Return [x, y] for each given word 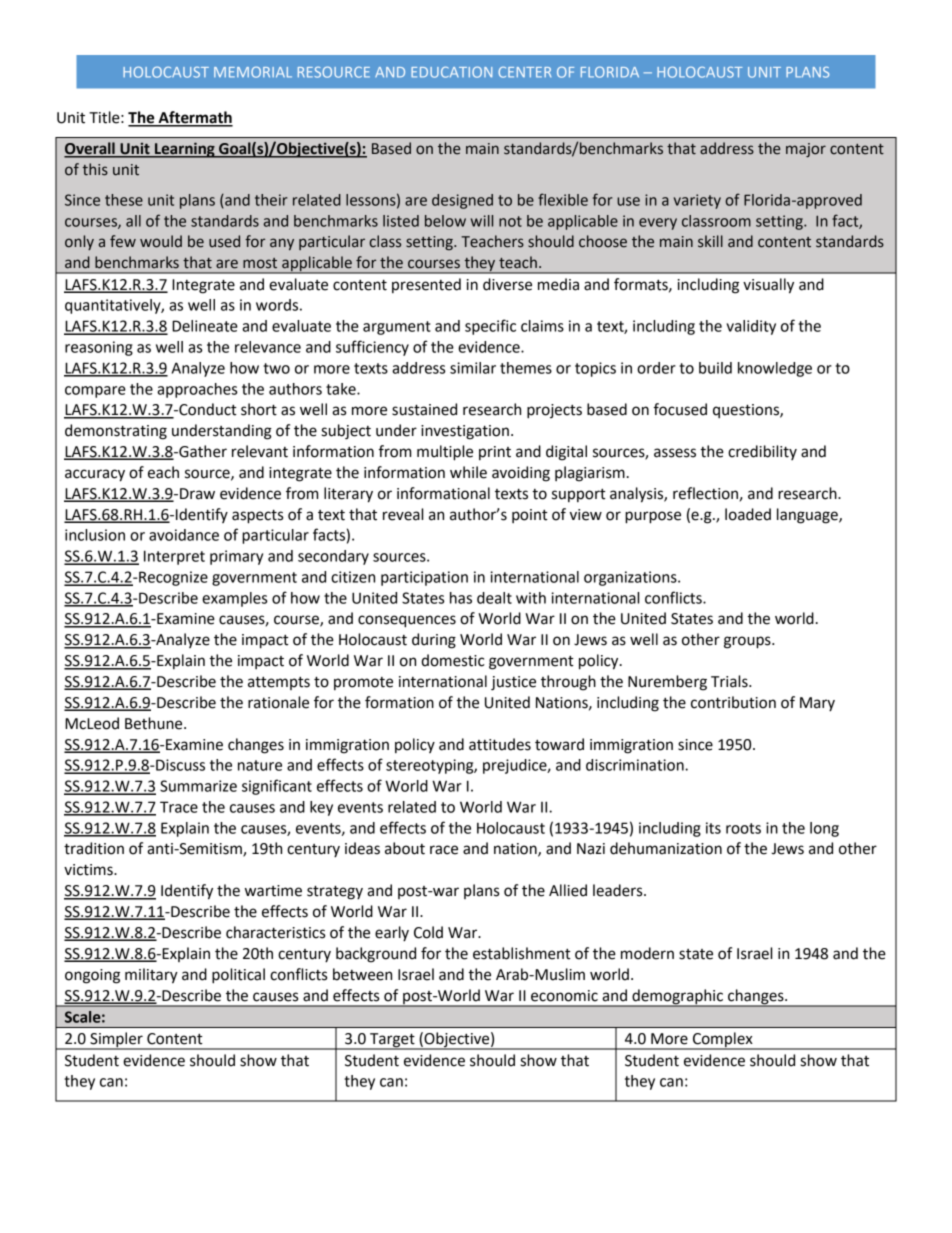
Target [392, 1041]
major [806, 150]
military [151, 976]
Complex [723, 1041]
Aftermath [194, 118]
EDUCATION [451, 72]
